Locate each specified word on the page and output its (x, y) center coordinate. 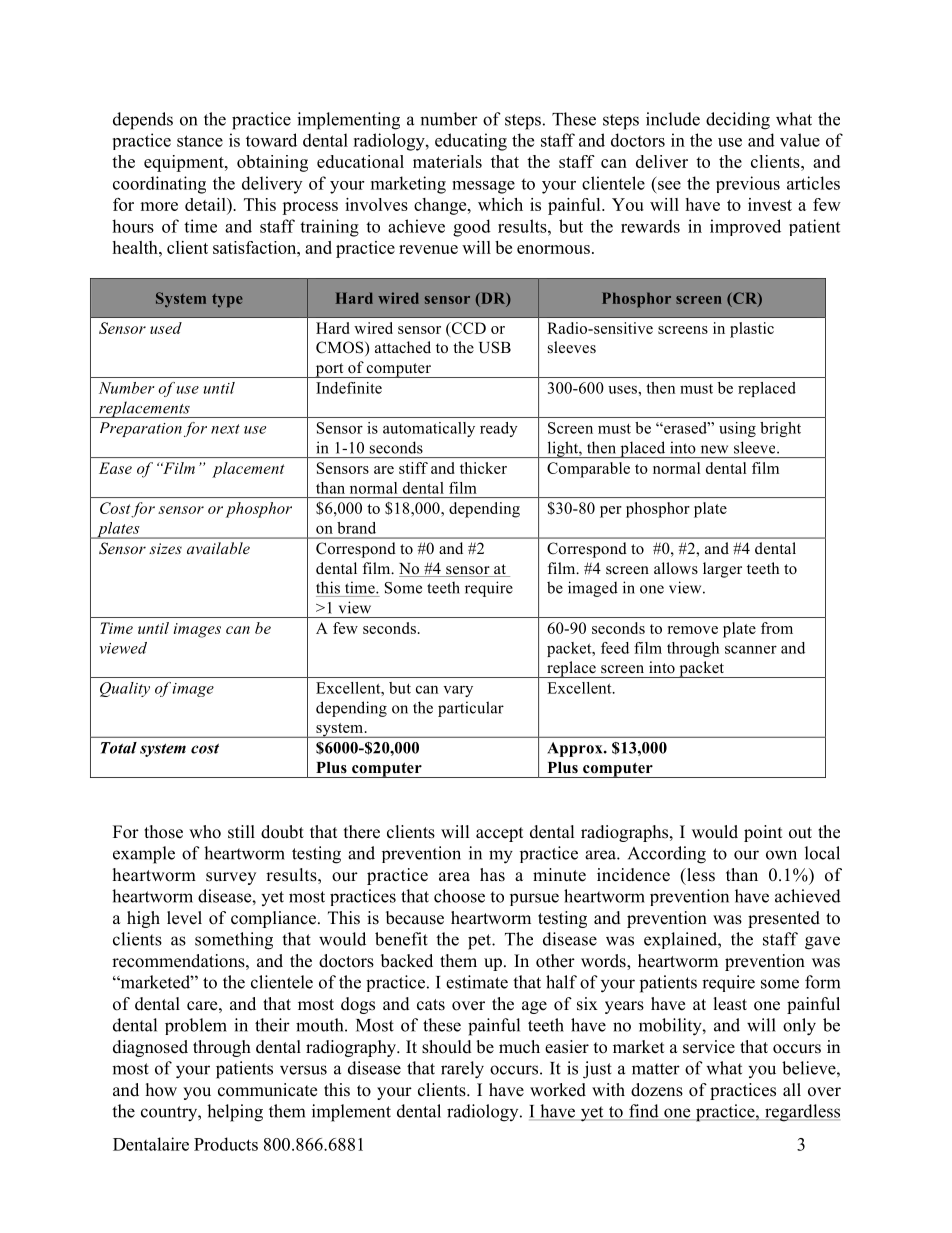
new (714, 449)
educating (471, 142)
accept (499, 834)
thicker (483, 468)
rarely (462, 1070)
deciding (738, 121)
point (763, 833)
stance (200, 141)
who (205, 832)
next (225, 429)
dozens (657, 1090)
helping (235, 1113)
